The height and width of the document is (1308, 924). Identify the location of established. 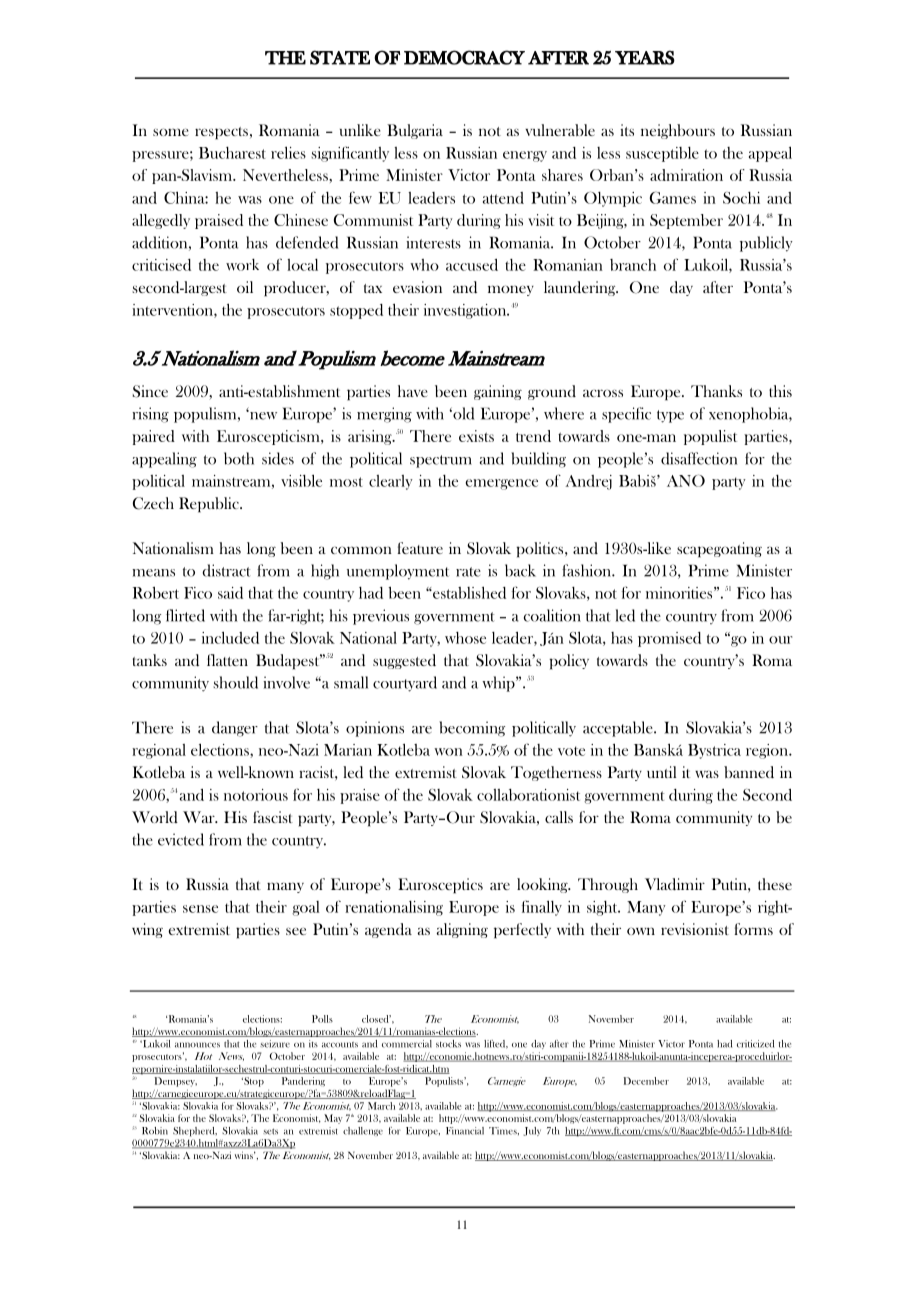
(468, 592).
